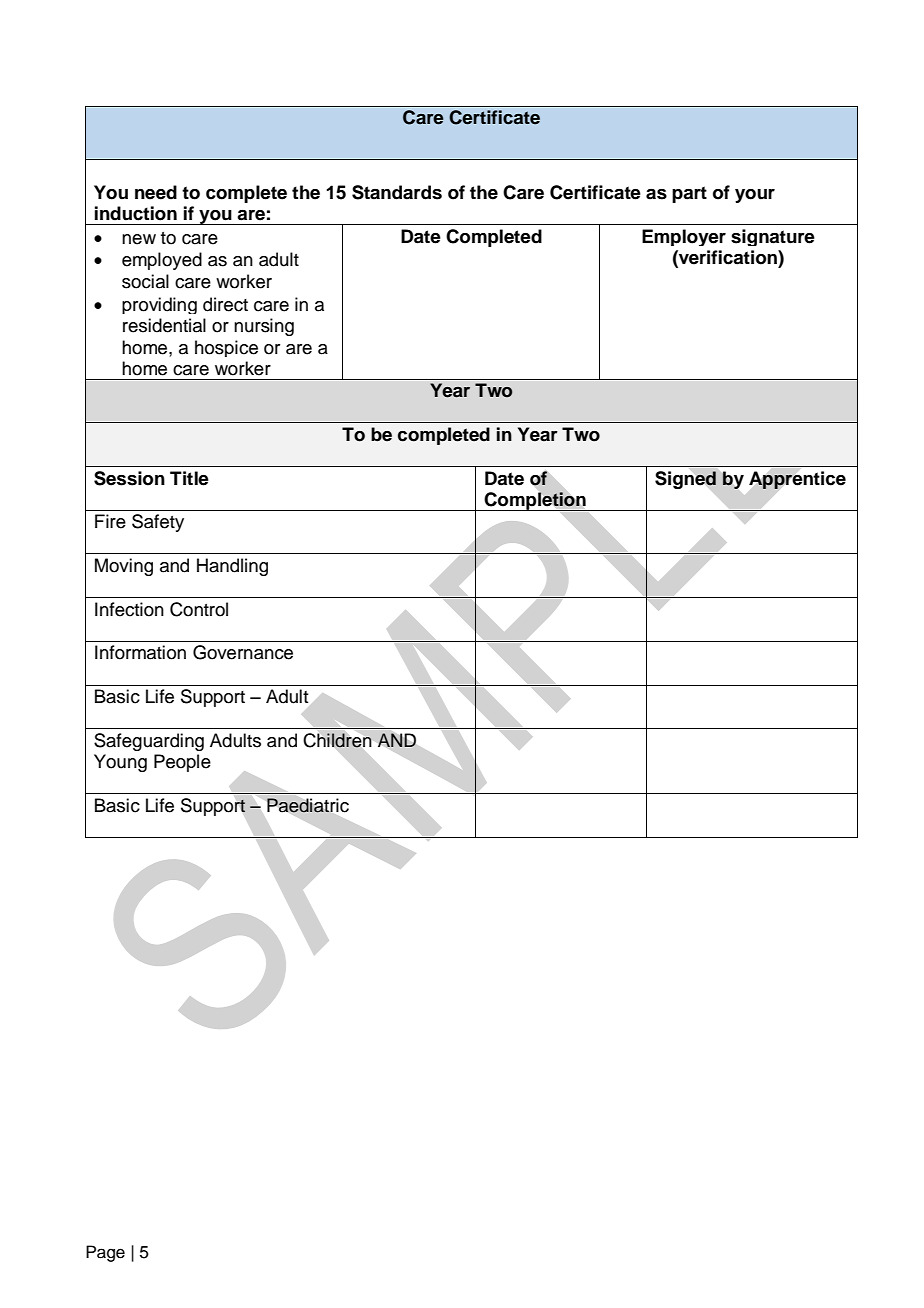  Describe the element at coordinates (182, 763) in the screenshot. I see `People` at that location.
